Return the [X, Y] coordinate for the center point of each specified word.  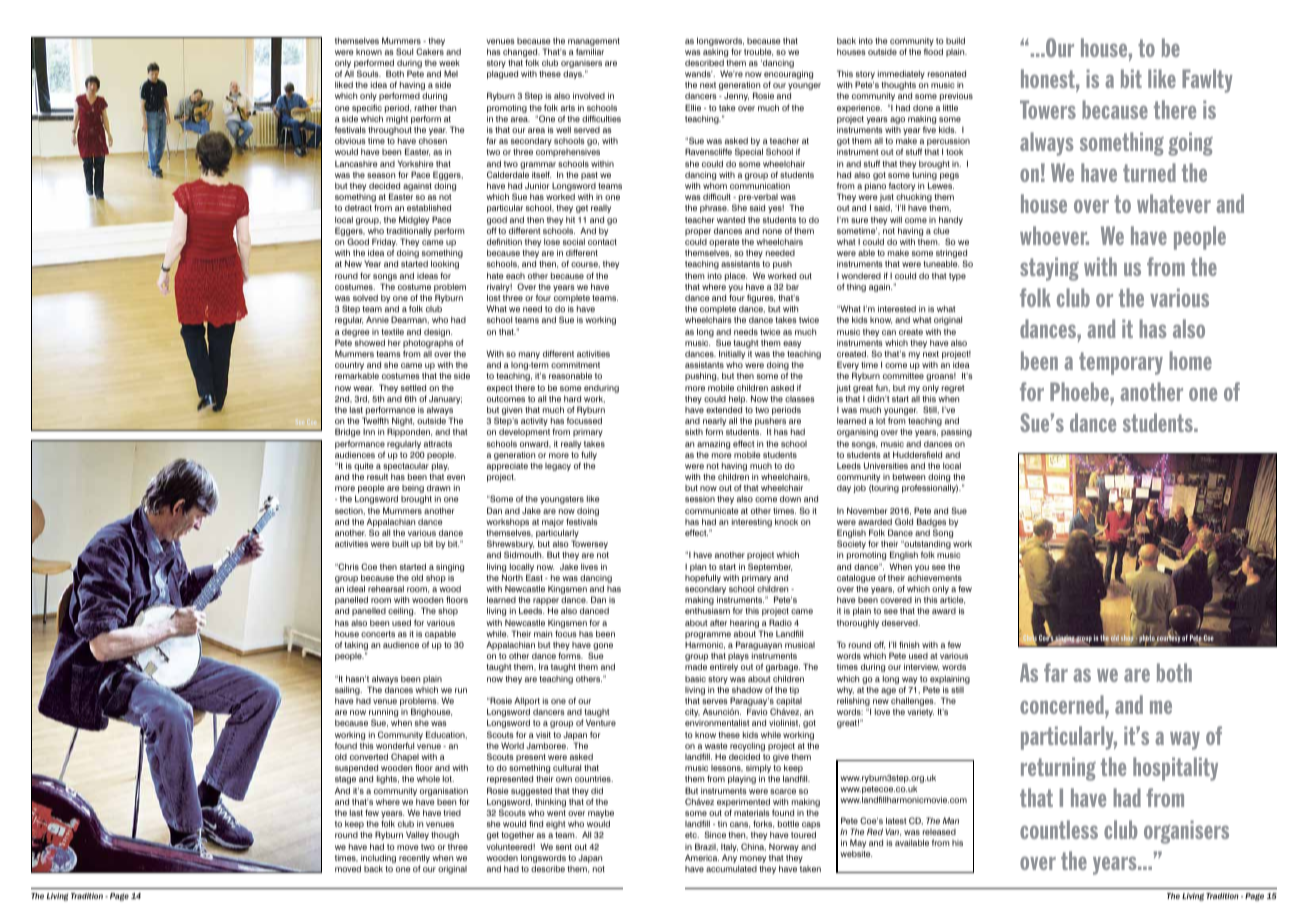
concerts [378, 634]
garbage [783, 668]
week [449, 63]
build [955, 40]
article [952, 600]
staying [1049, 269]
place [736, 276]
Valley [417, 835]
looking [445, 264]
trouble [758, 52]
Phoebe [1080, 391]
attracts [438, 444]
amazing [713, 444]
